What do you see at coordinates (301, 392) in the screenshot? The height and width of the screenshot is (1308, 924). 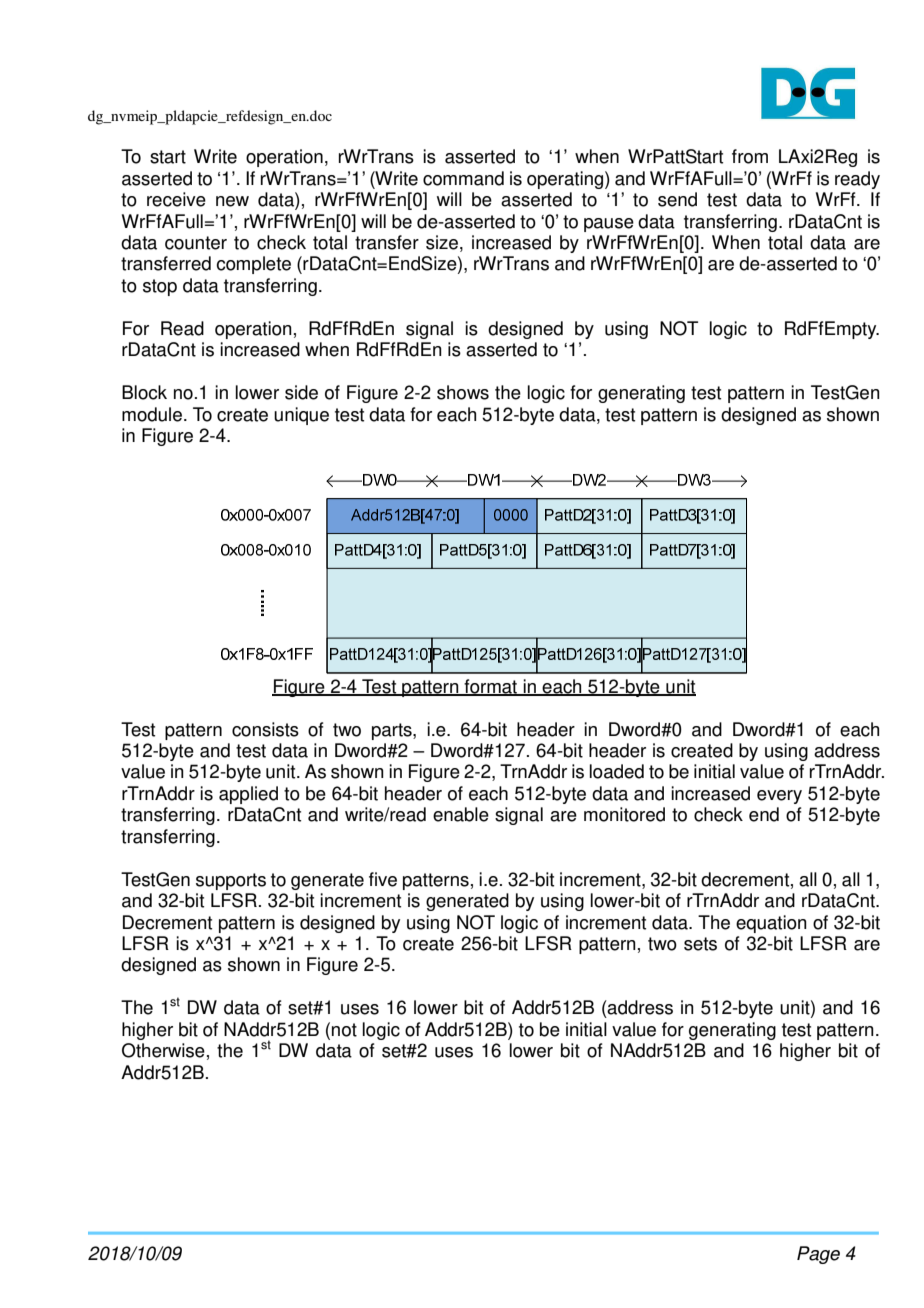 I see `side` at bounding box center [301, 392].
